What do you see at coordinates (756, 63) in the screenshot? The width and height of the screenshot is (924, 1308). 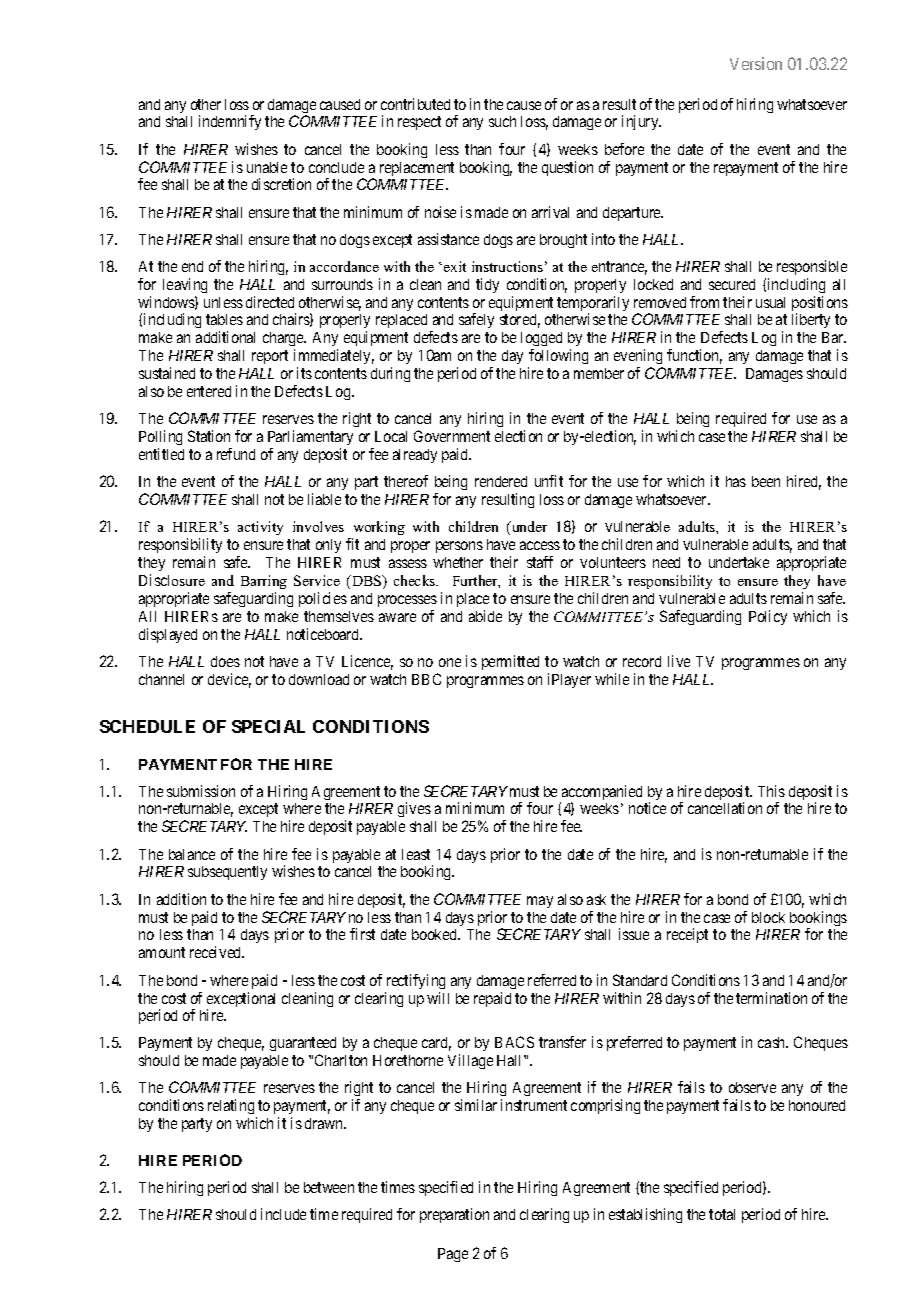 I see `Version` at bounding box center [756, 63].
